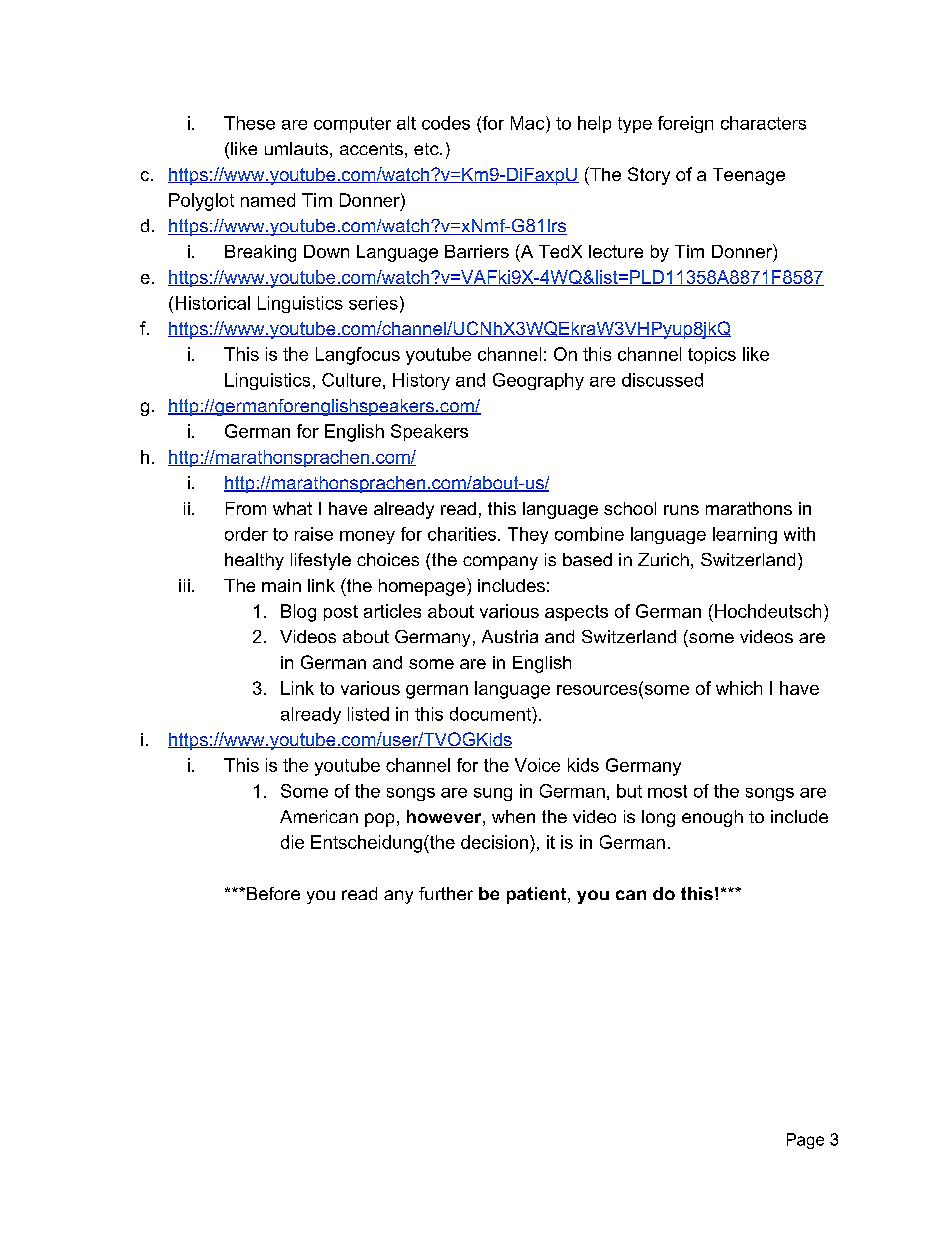 This document has height=1233, width=952. I want to click on runs, so click(681, 510).
